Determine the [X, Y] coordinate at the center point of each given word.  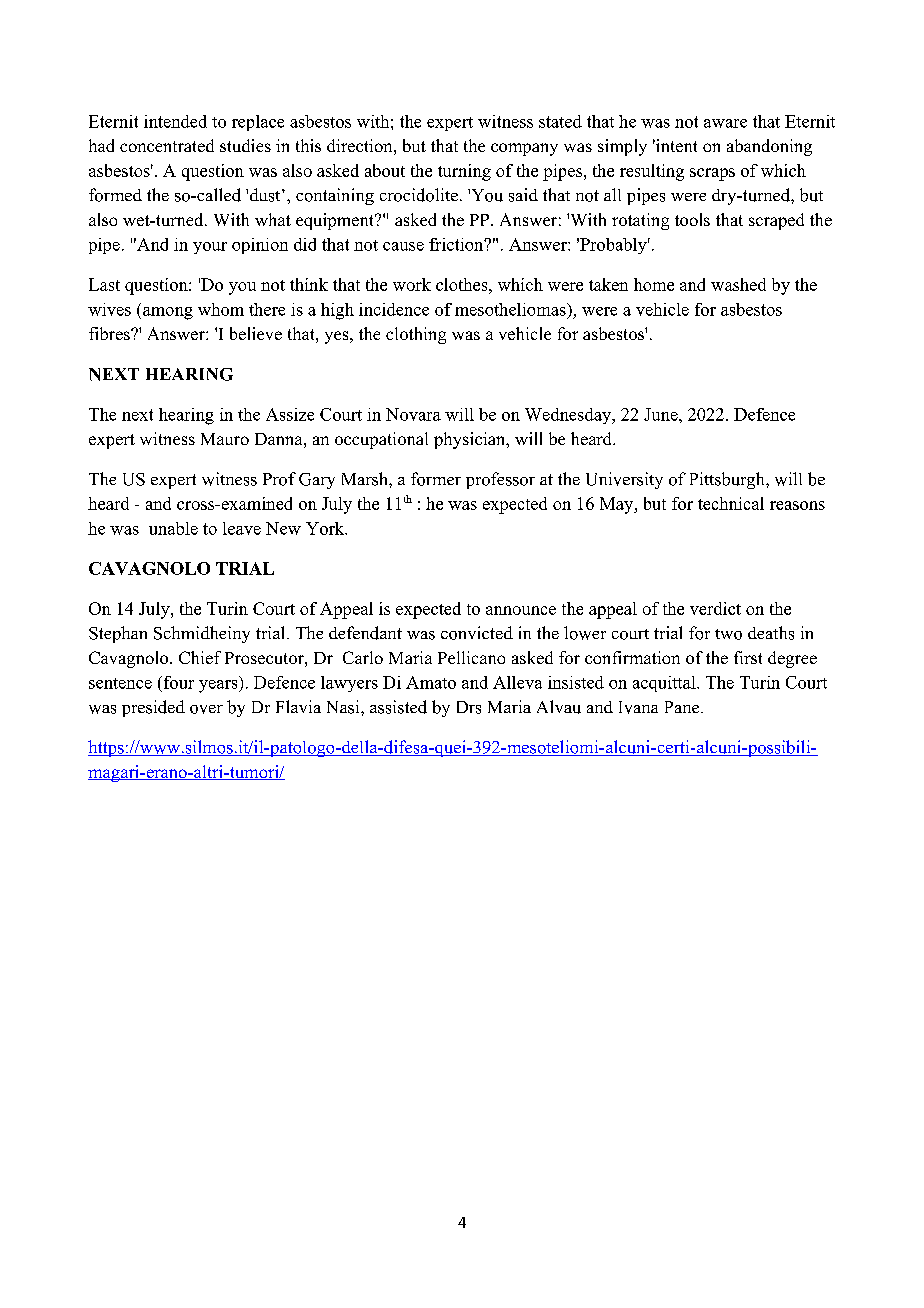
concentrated [167, 145]
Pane [683, 707]
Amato [431, 682]
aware [725, 123]
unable [173, 528]
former [436, 479]
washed [738, 284]
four [177, 682]
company [524, 149]
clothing [416, 335]
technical [731, 503]
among [168, 313]
